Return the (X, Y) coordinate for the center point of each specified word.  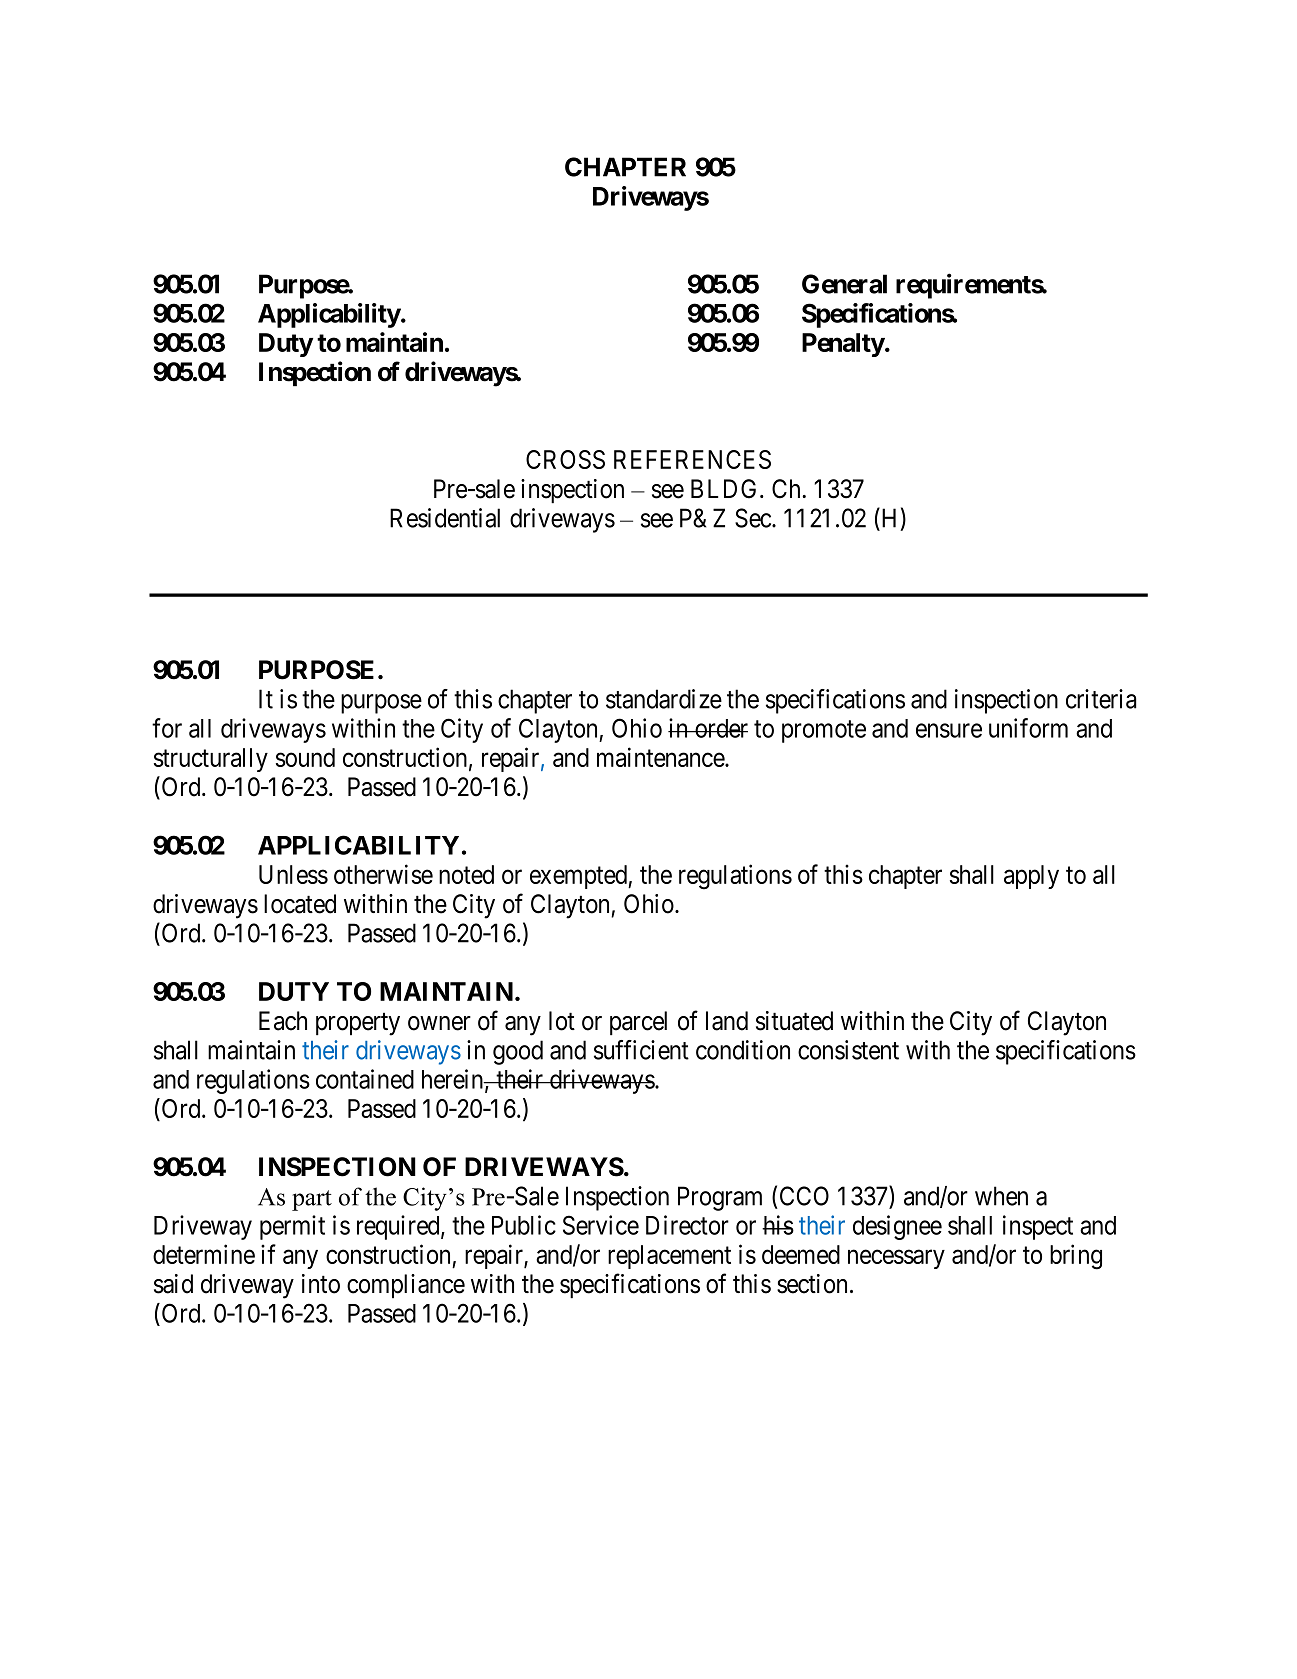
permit (292, 1227)
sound (305, 757)
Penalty (843, 345)
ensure (949, 730)
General (844, 284)
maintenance (661, 757)
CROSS (565, 459)
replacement (669, 1257)
